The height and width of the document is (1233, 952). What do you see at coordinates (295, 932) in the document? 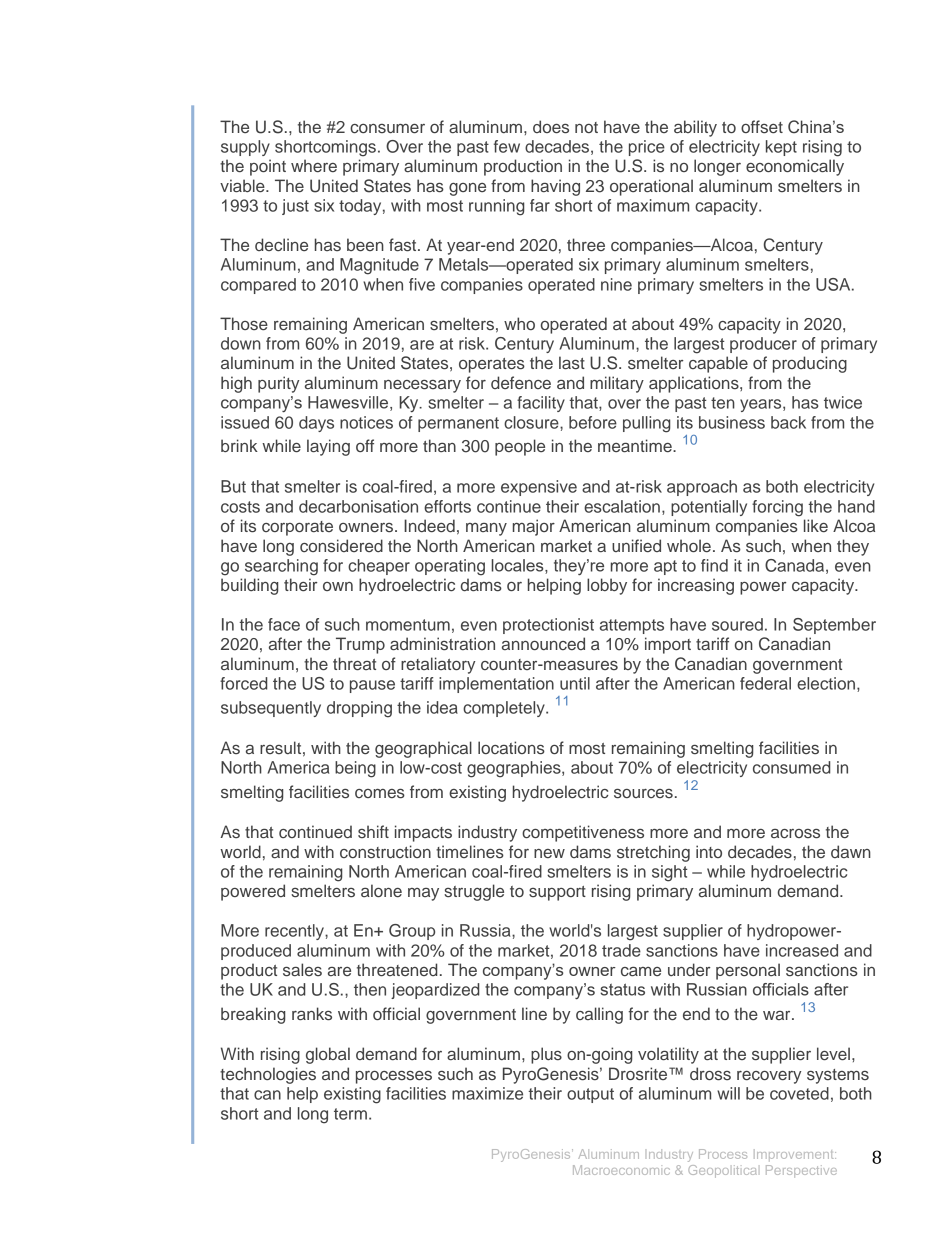
I see `recently` at bounding box center [295, 932].
